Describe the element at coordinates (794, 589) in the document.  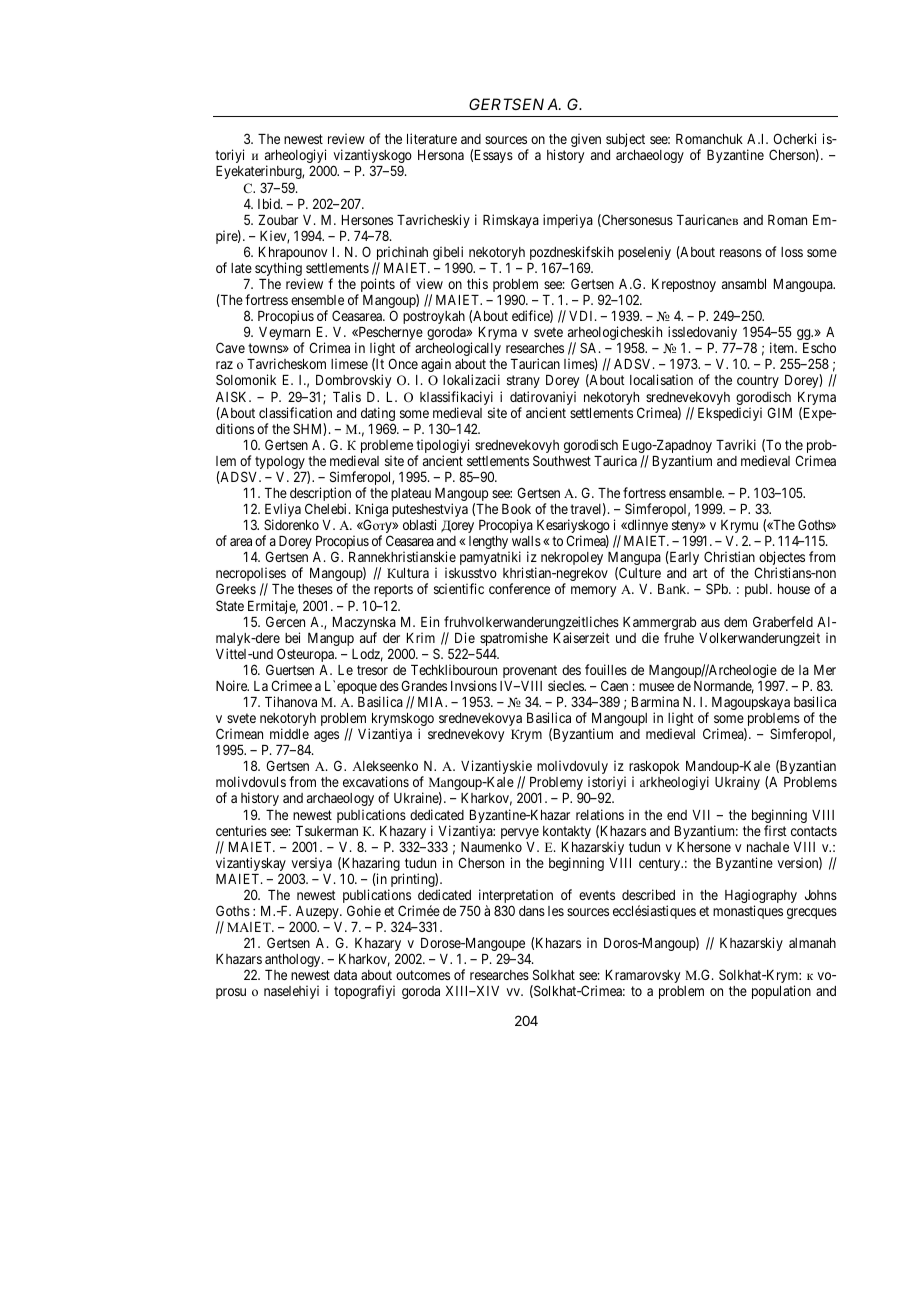
I see `house` at that location.
